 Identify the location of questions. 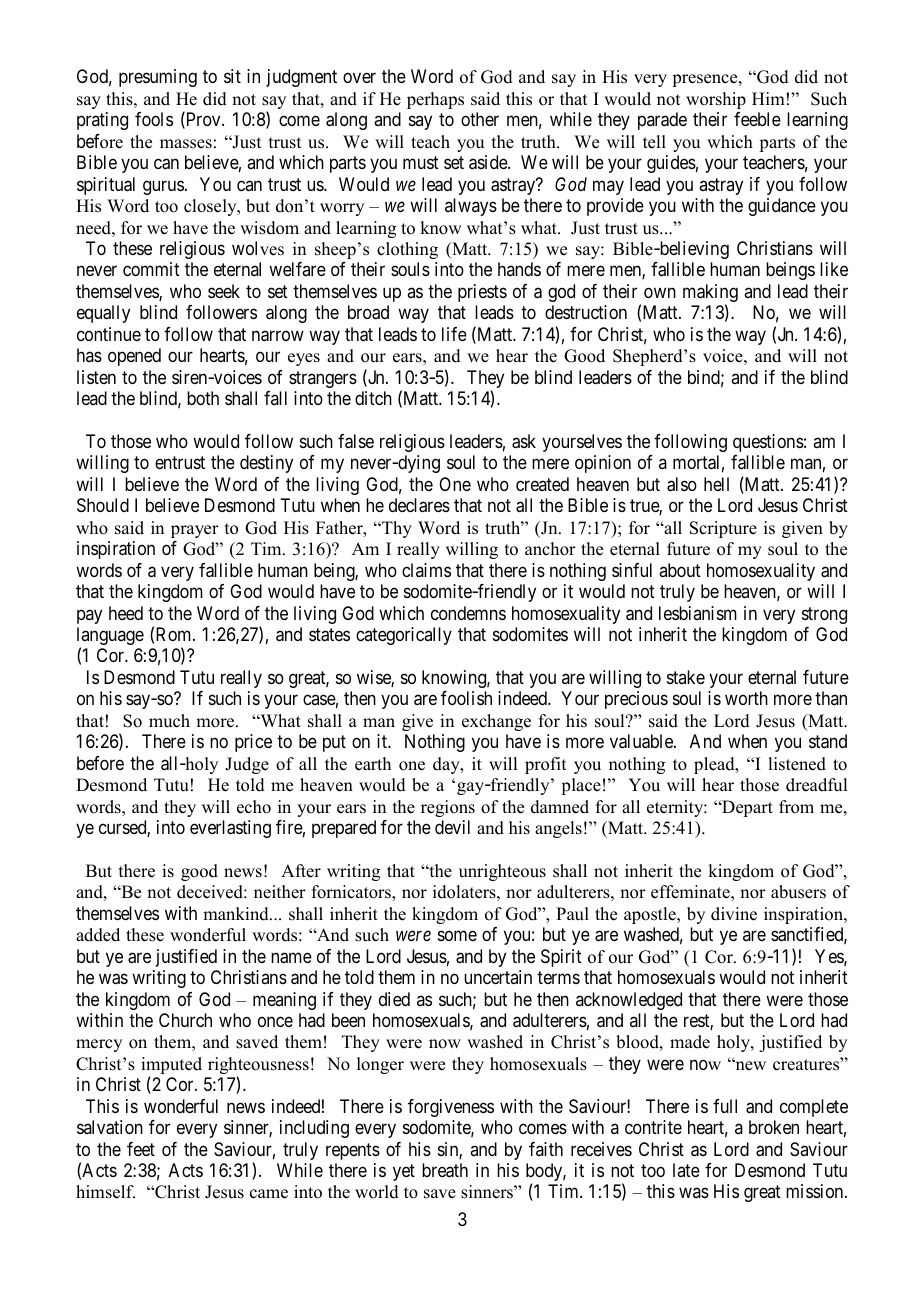
(768, 443).
